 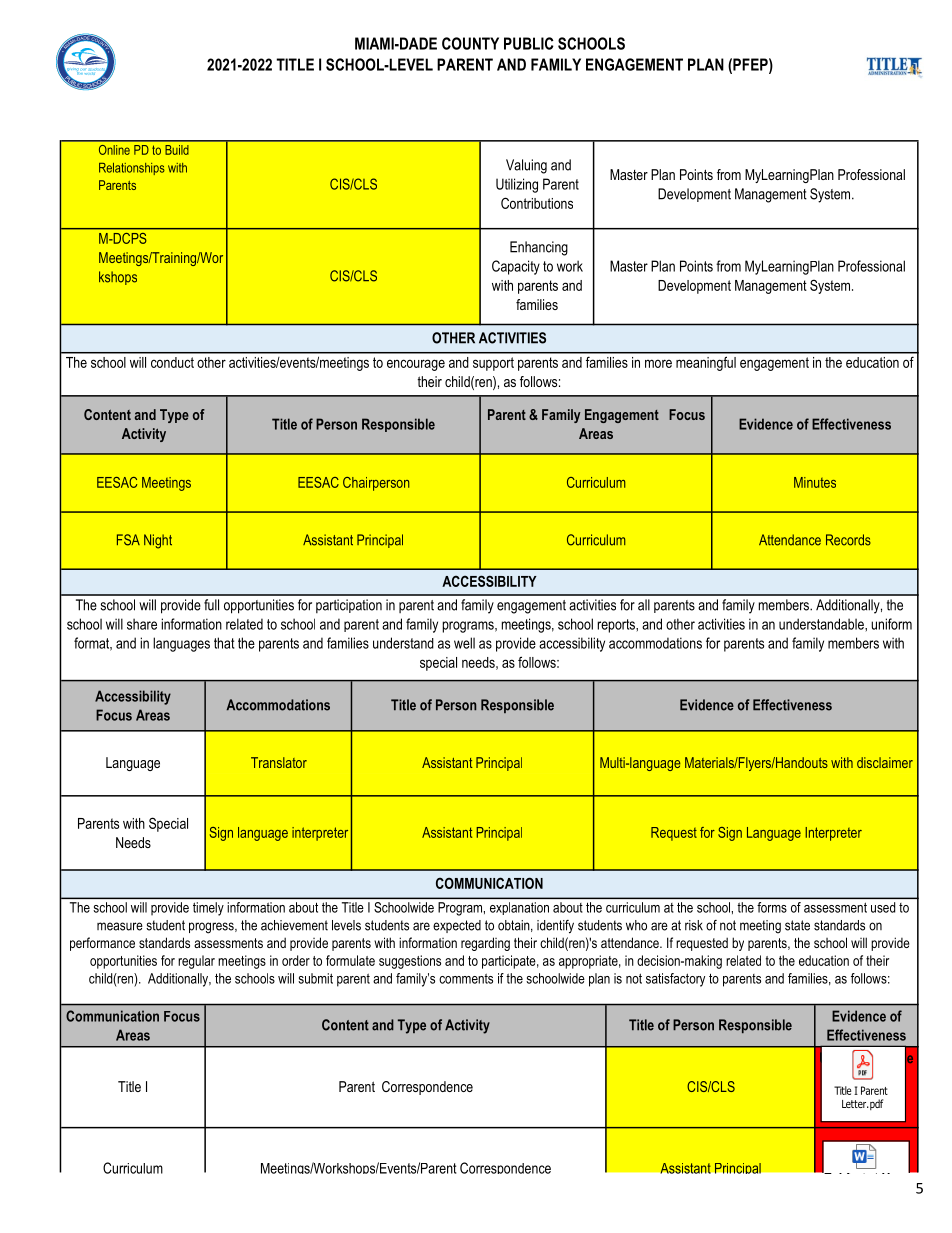 I want to click on PUBLIC, so click(x=529, y=43).
